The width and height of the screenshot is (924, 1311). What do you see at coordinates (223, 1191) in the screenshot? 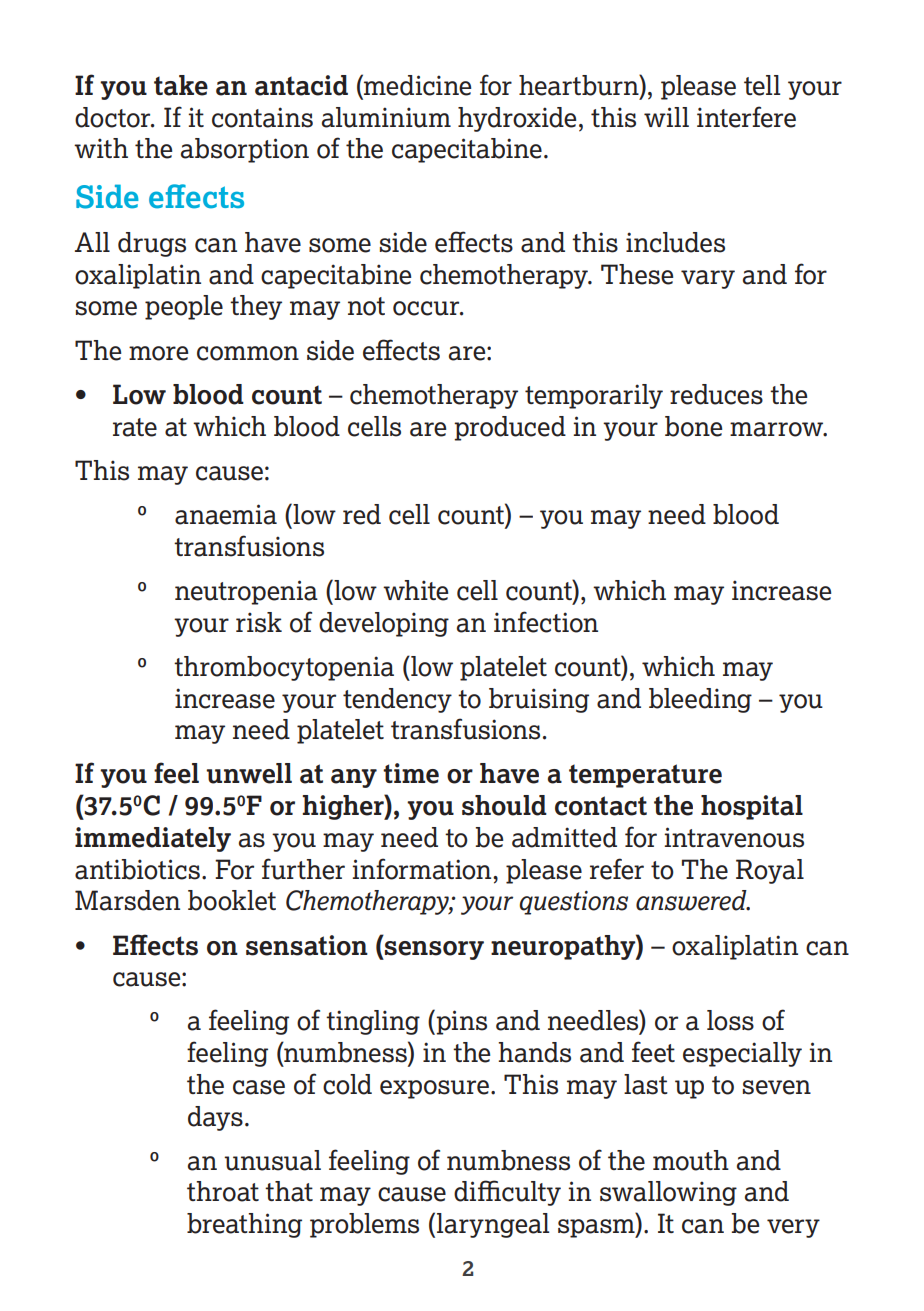
I see `throat` at bounding box center [223, 1191].
